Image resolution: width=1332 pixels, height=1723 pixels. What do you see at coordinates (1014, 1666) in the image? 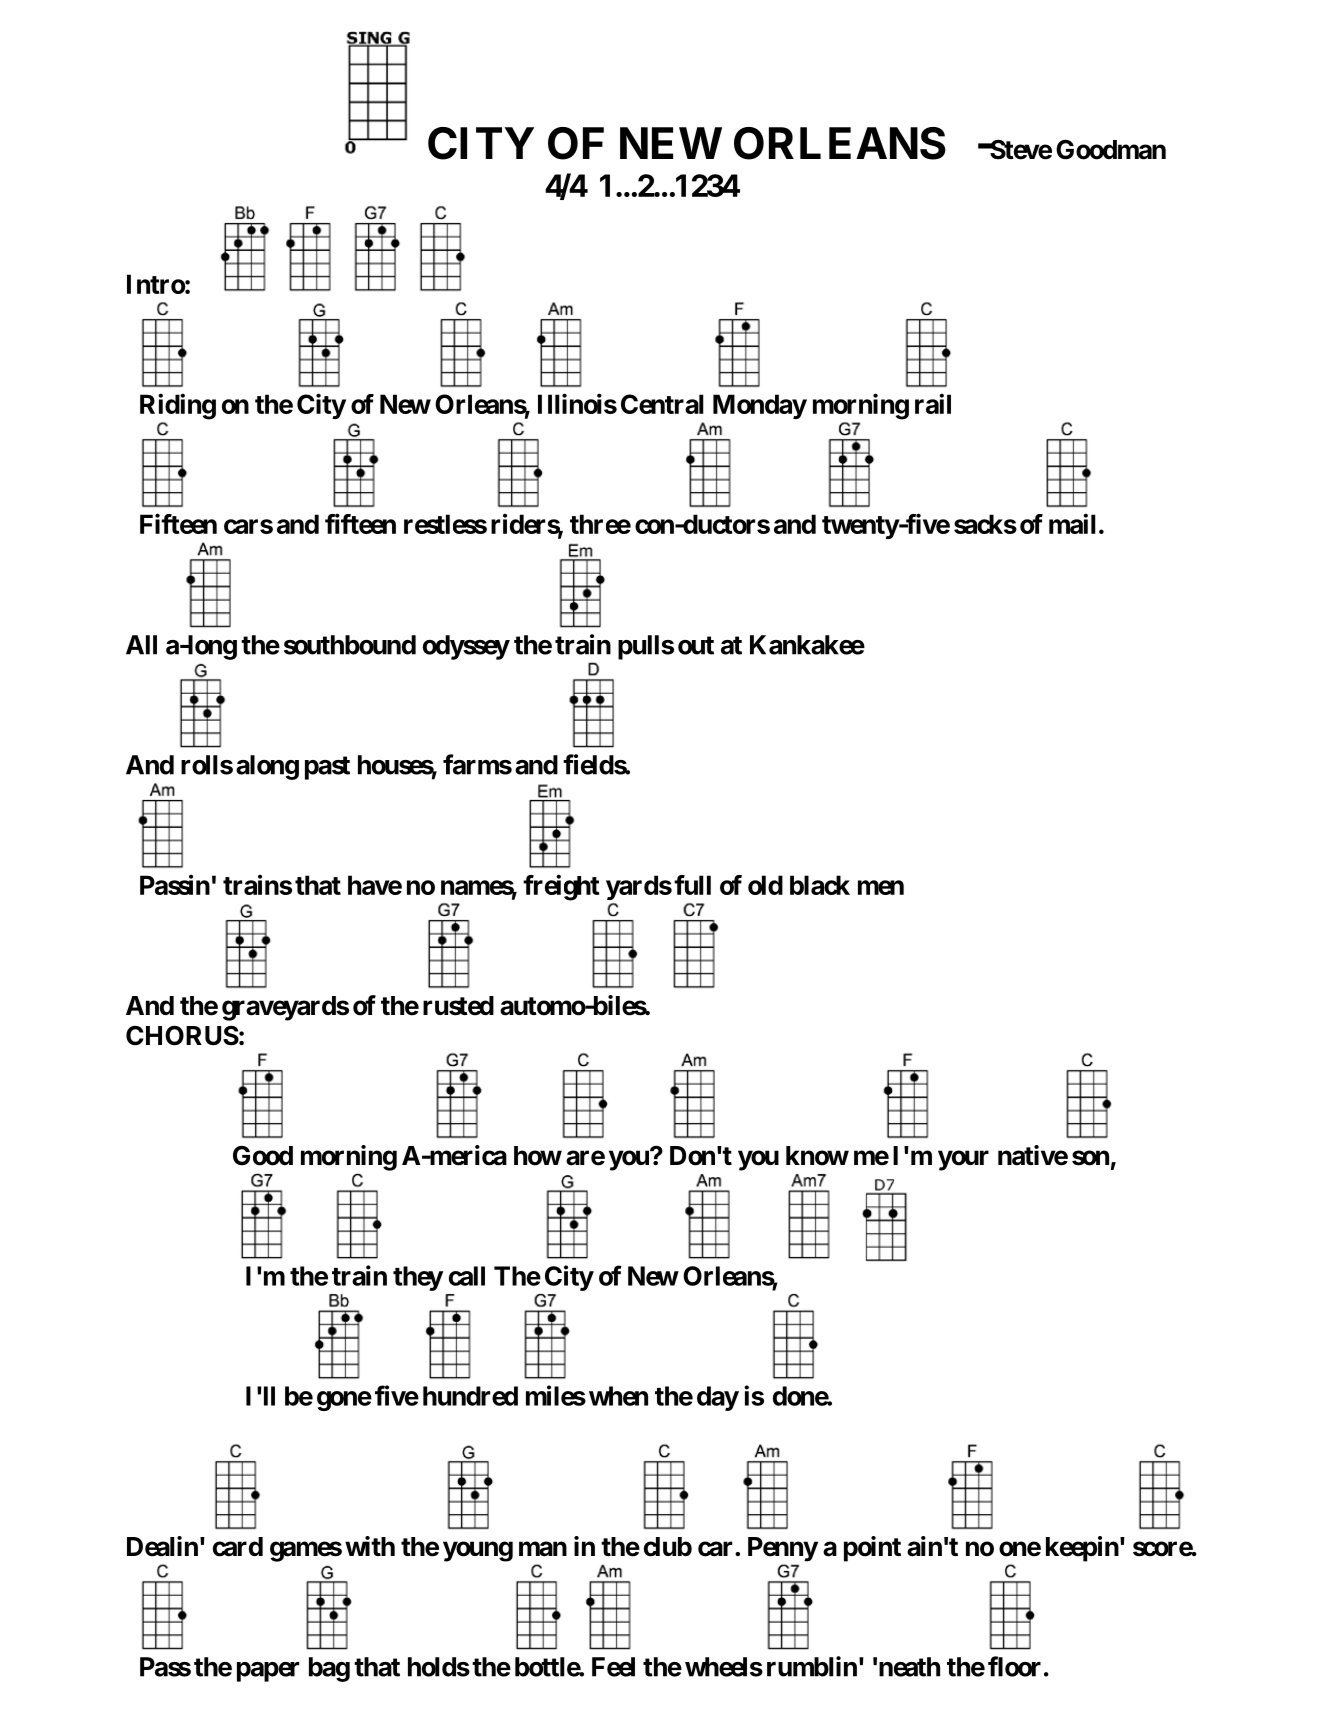
I see `floor` at bounding box center [1014, 1666].
